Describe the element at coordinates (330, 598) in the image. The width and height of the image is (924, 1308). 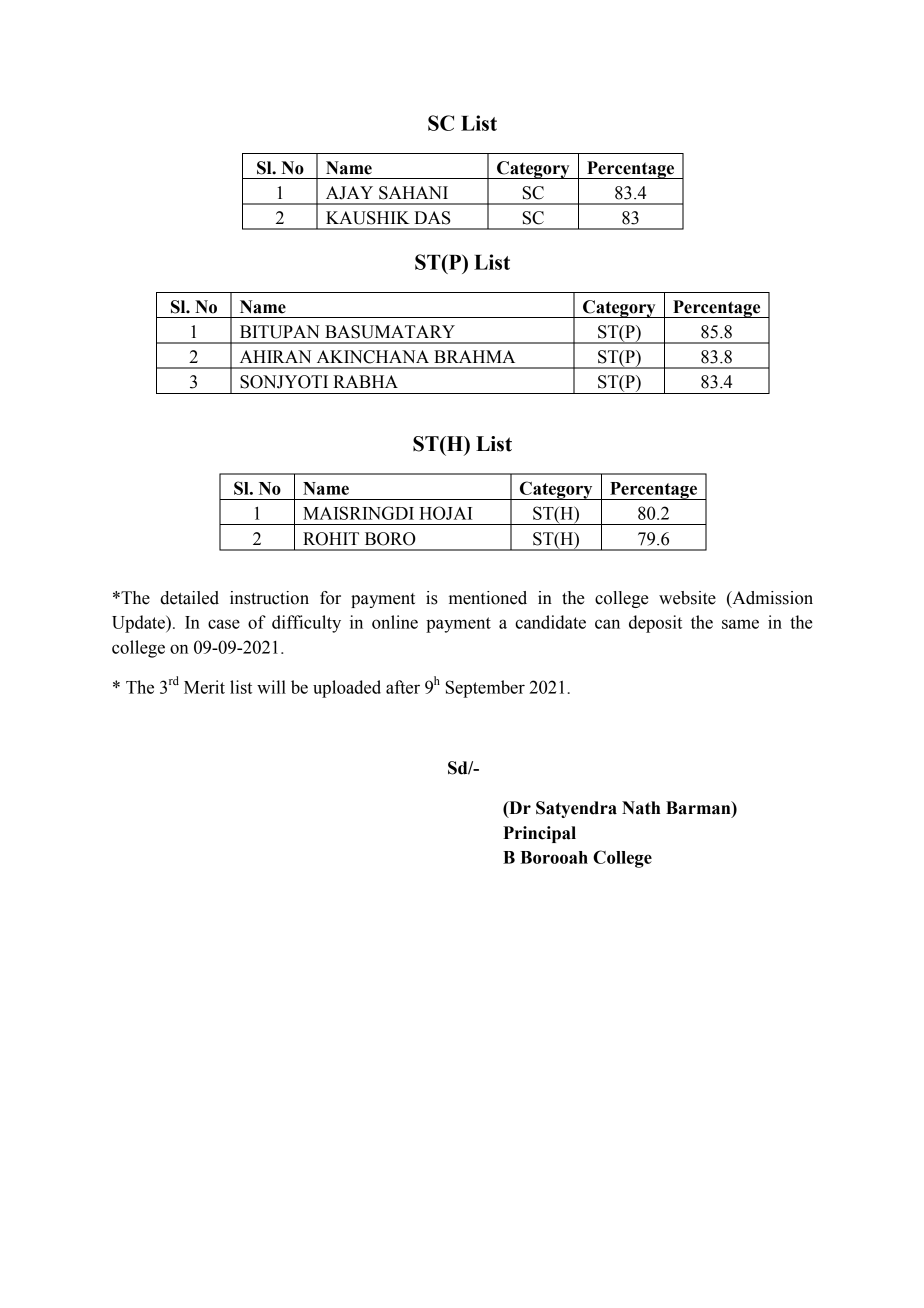
I see `for` at that location.
